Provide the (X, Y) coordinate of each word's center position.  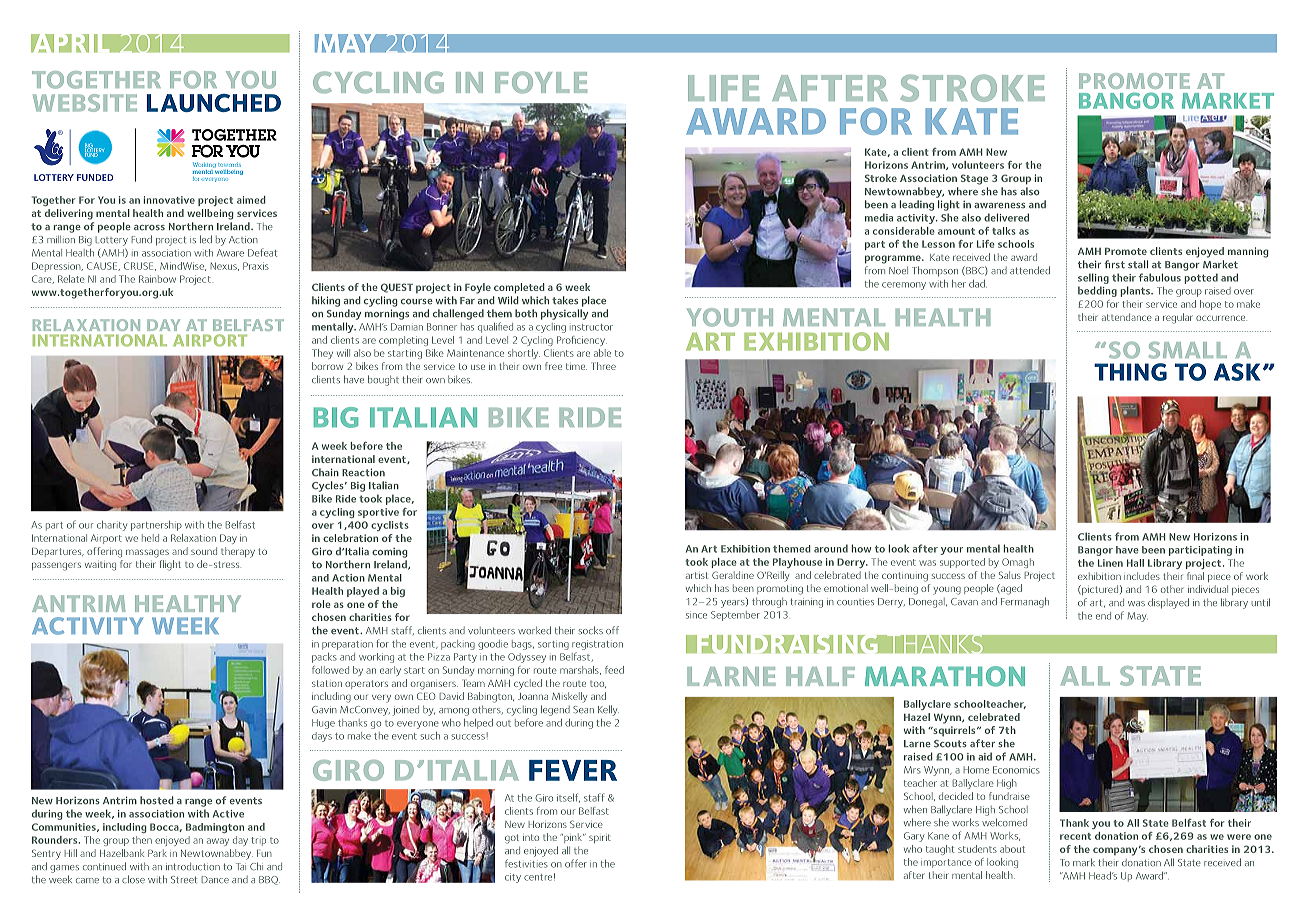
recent (1075, 836)
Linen (1110, 563)
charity (112, 526)
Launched (213, 103)
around (831, 548)
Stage (974, 179)
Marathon (945, 676)
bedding (1097, 291)
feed (614, 670)
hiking (326, 301)
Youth (730, 317)
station (327, 683)
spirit (600, 838)
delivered (1006, 217)
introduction (193, 866)
